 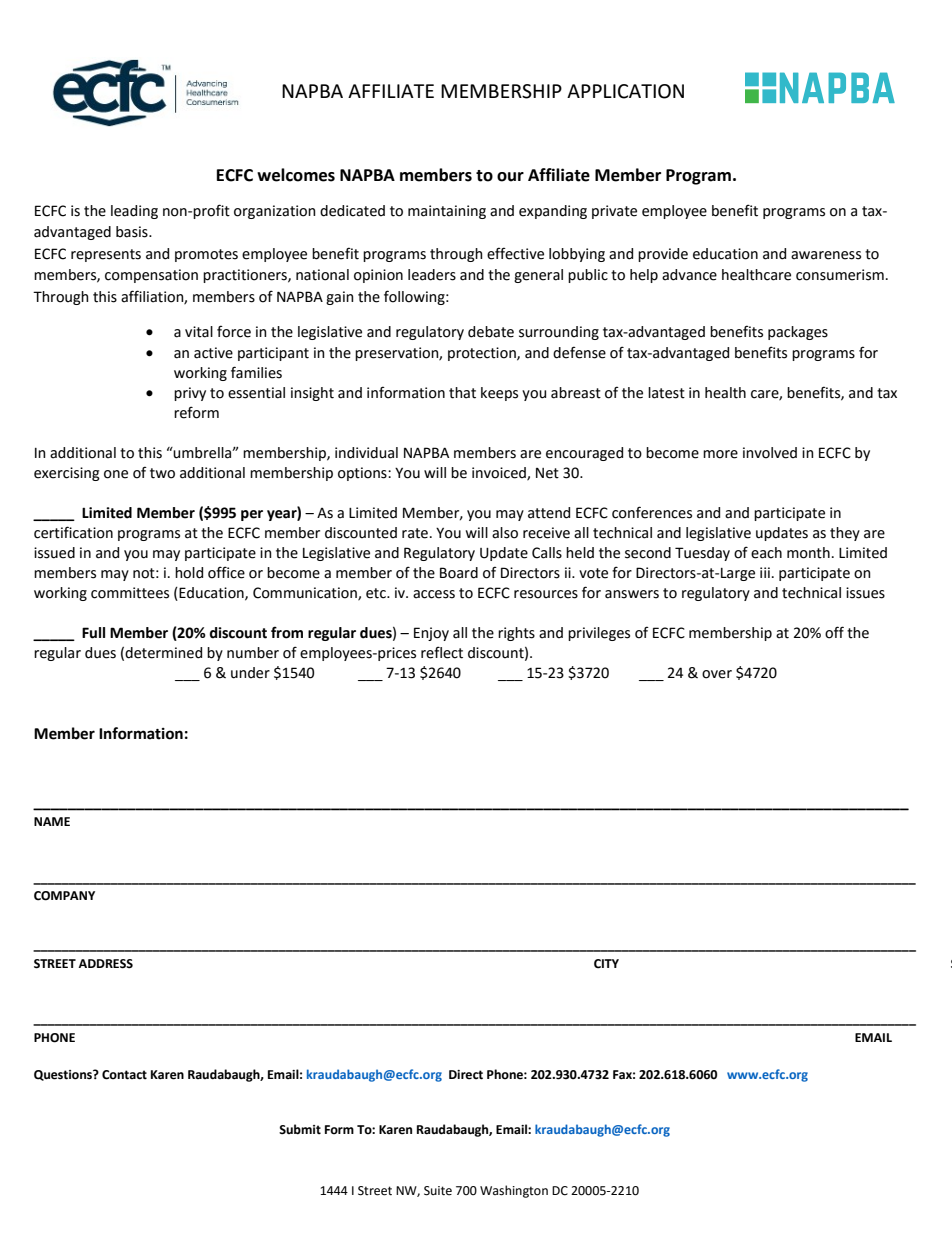 What do you see at coordinates (447, 212) in the screenshot?
I see `maintaining` at bounding box center [447, 212].
